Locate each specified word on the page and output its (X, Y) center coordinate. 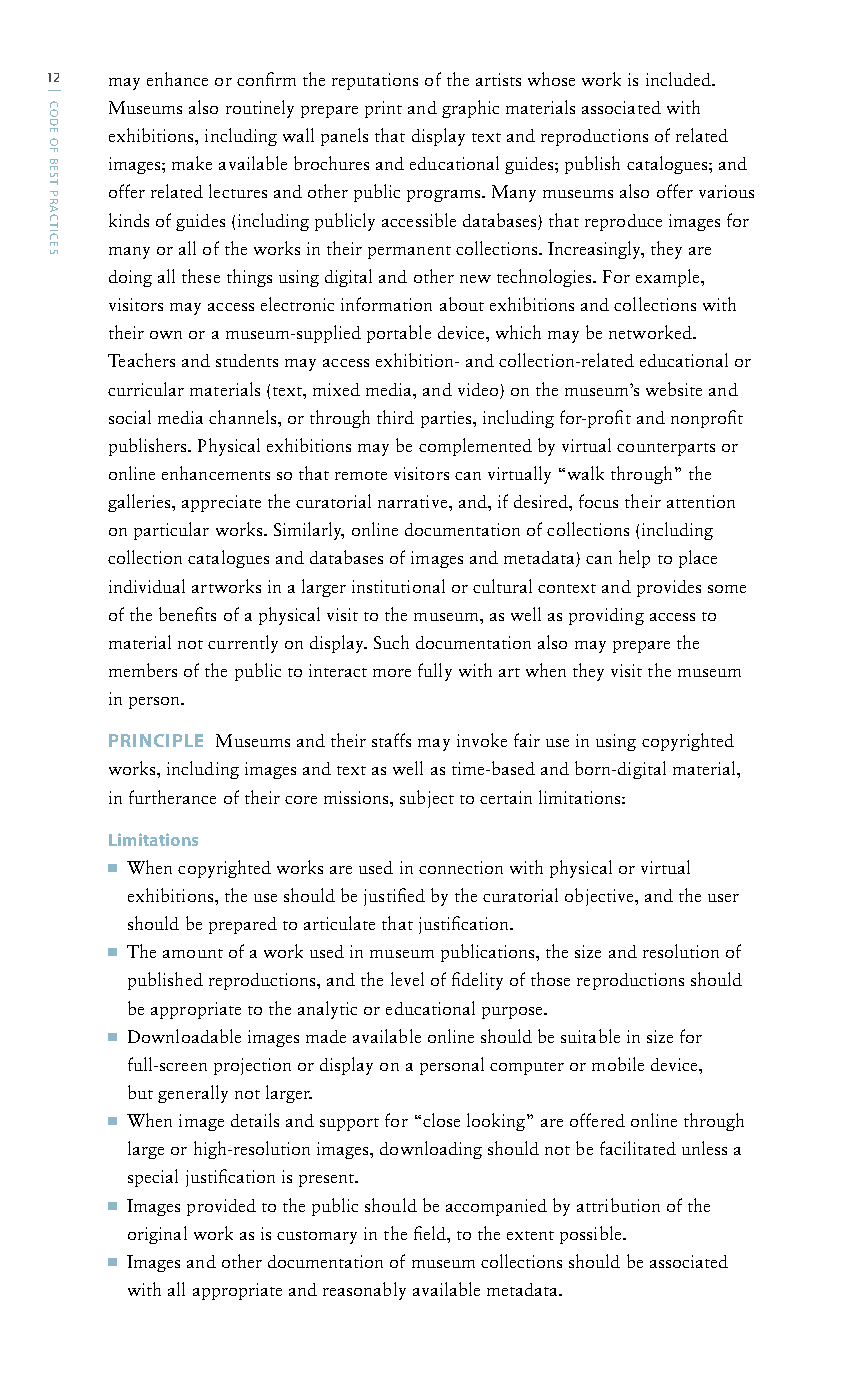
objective (600, 897)
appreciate (221, 503)
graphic (470, 109)
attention (701, 501)
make (192, 163)
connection (461, 867)
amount (193, 953)
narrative (414, 501)
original (157, 1235)
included (679, 79)
